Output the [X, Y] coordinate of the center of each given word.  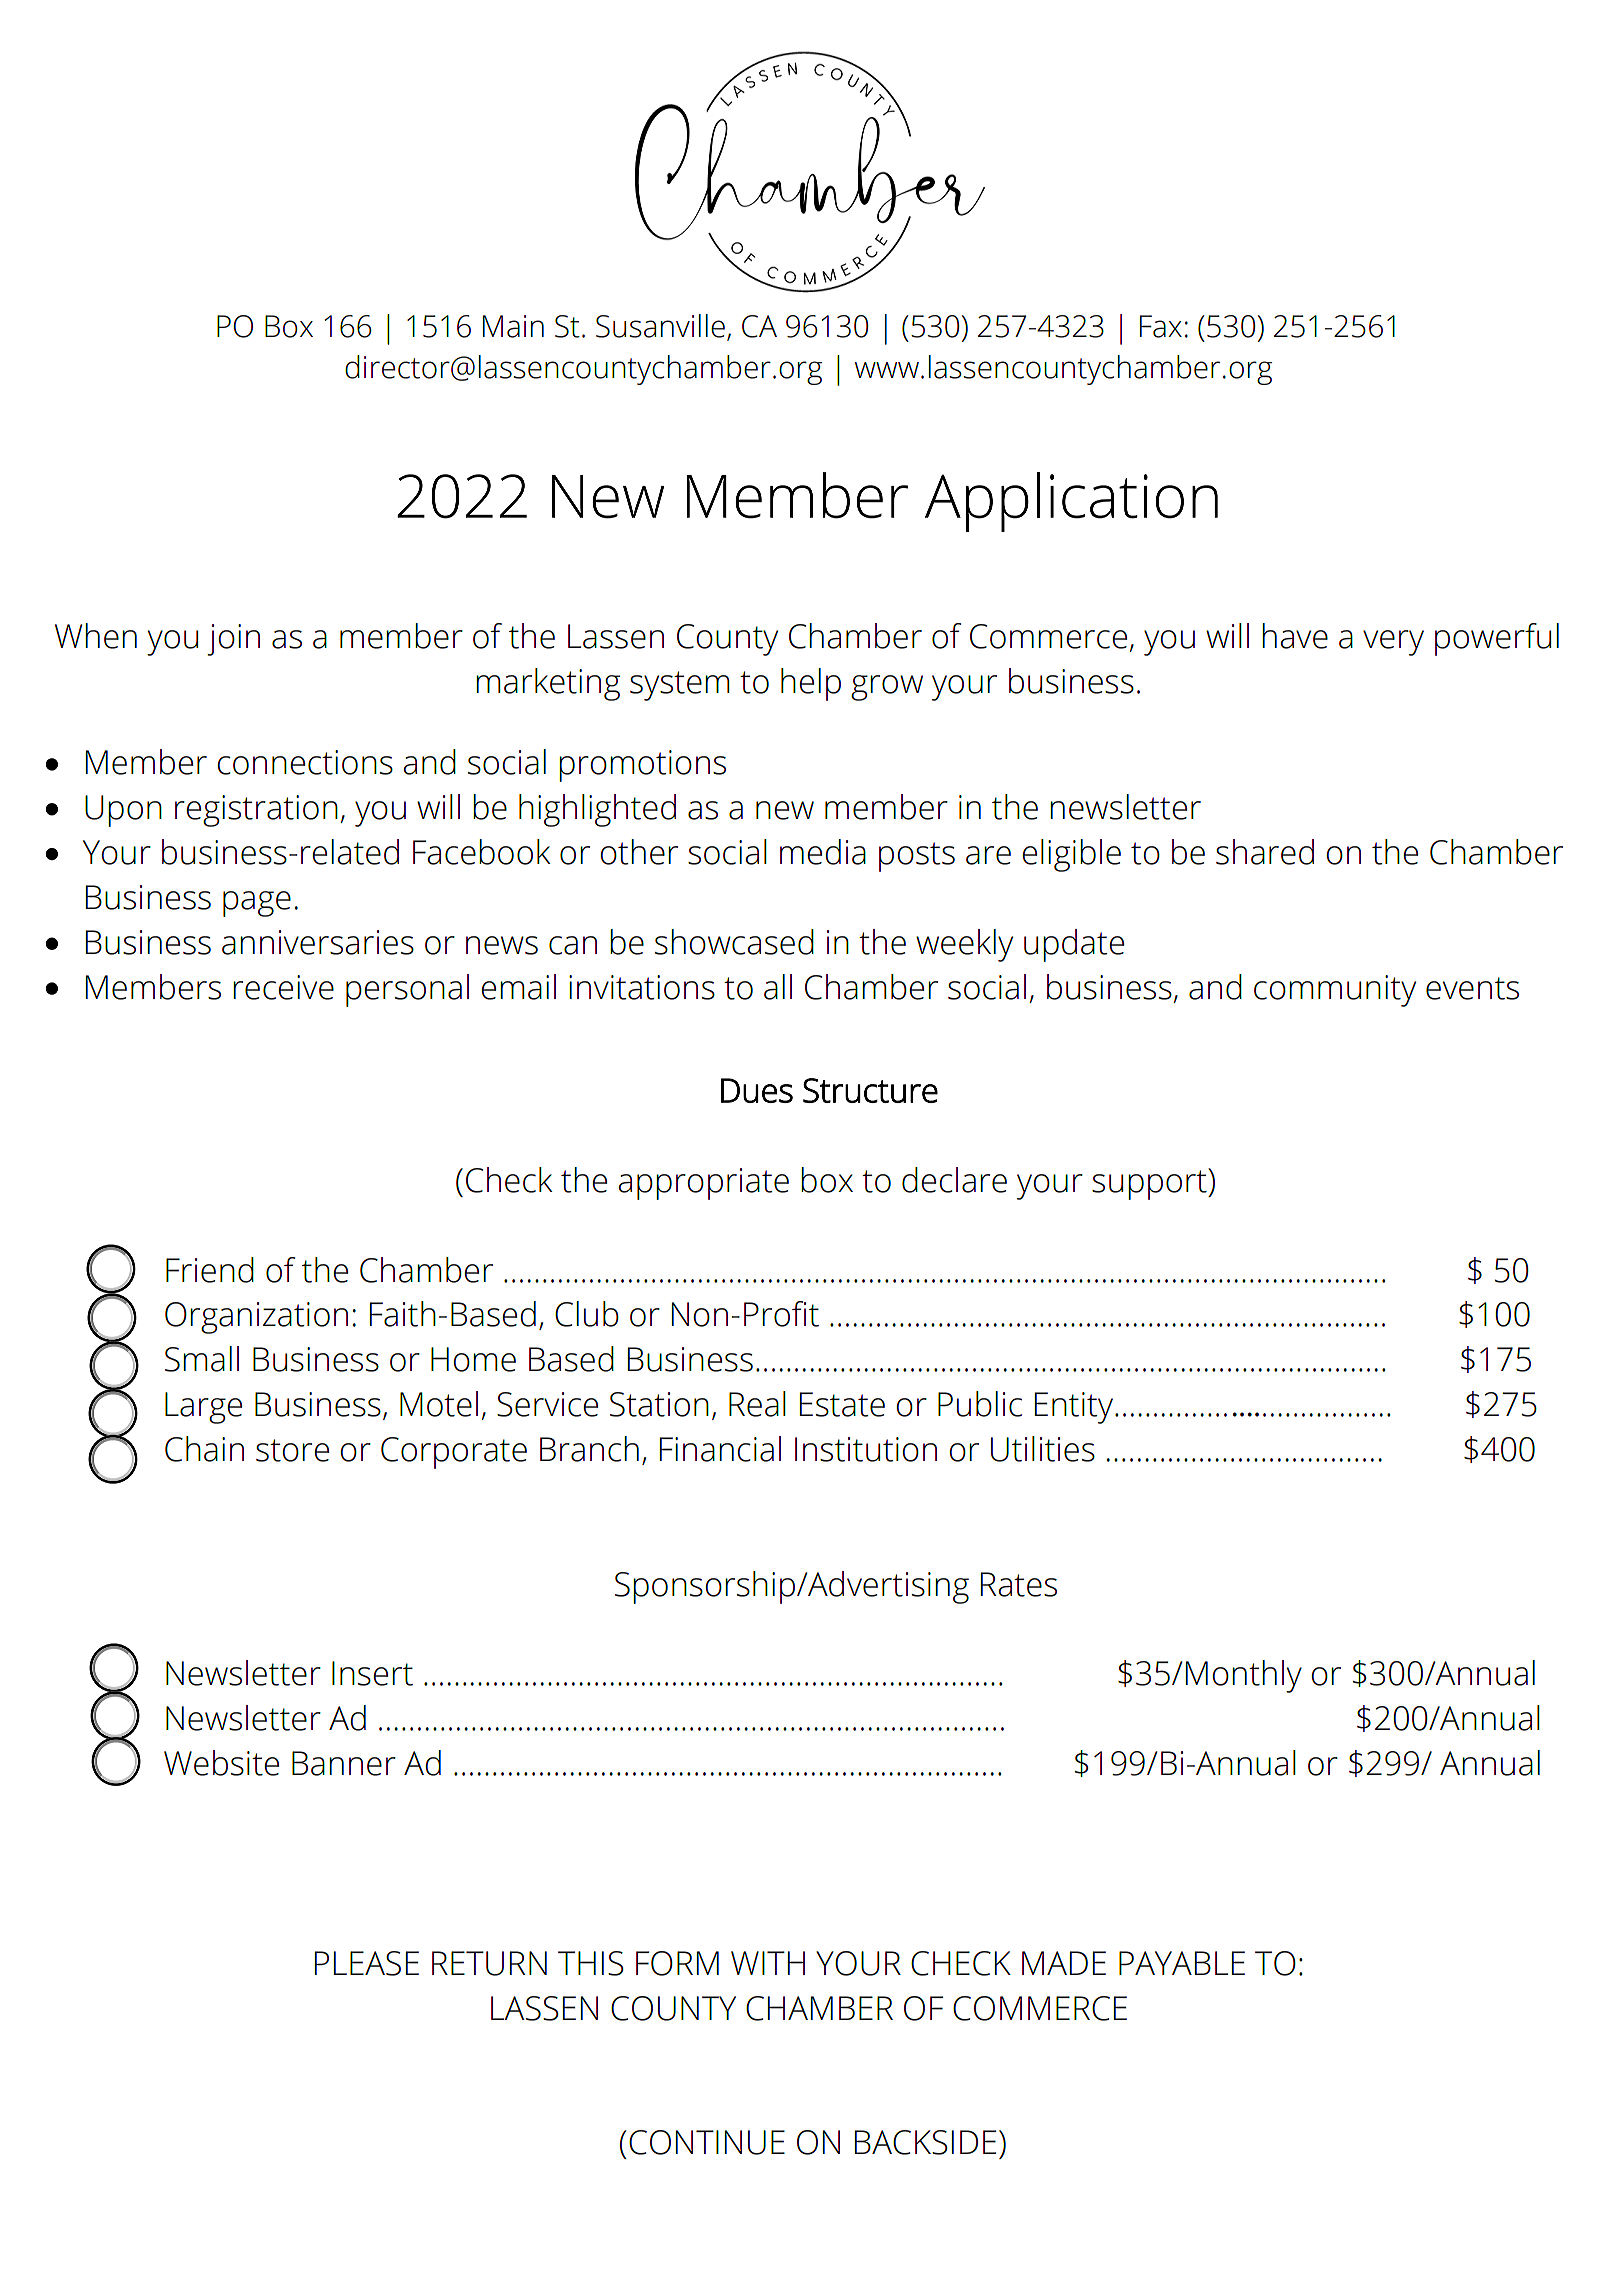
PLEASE [367, 1963]
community [1335, 991]
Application [1071, 502]
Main [513, 326]
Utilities [1043, 1449]
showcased [734, 942]
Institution [866, 1449]
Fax [1161, 326]
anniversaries [318, 942]
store [292, 1450]
